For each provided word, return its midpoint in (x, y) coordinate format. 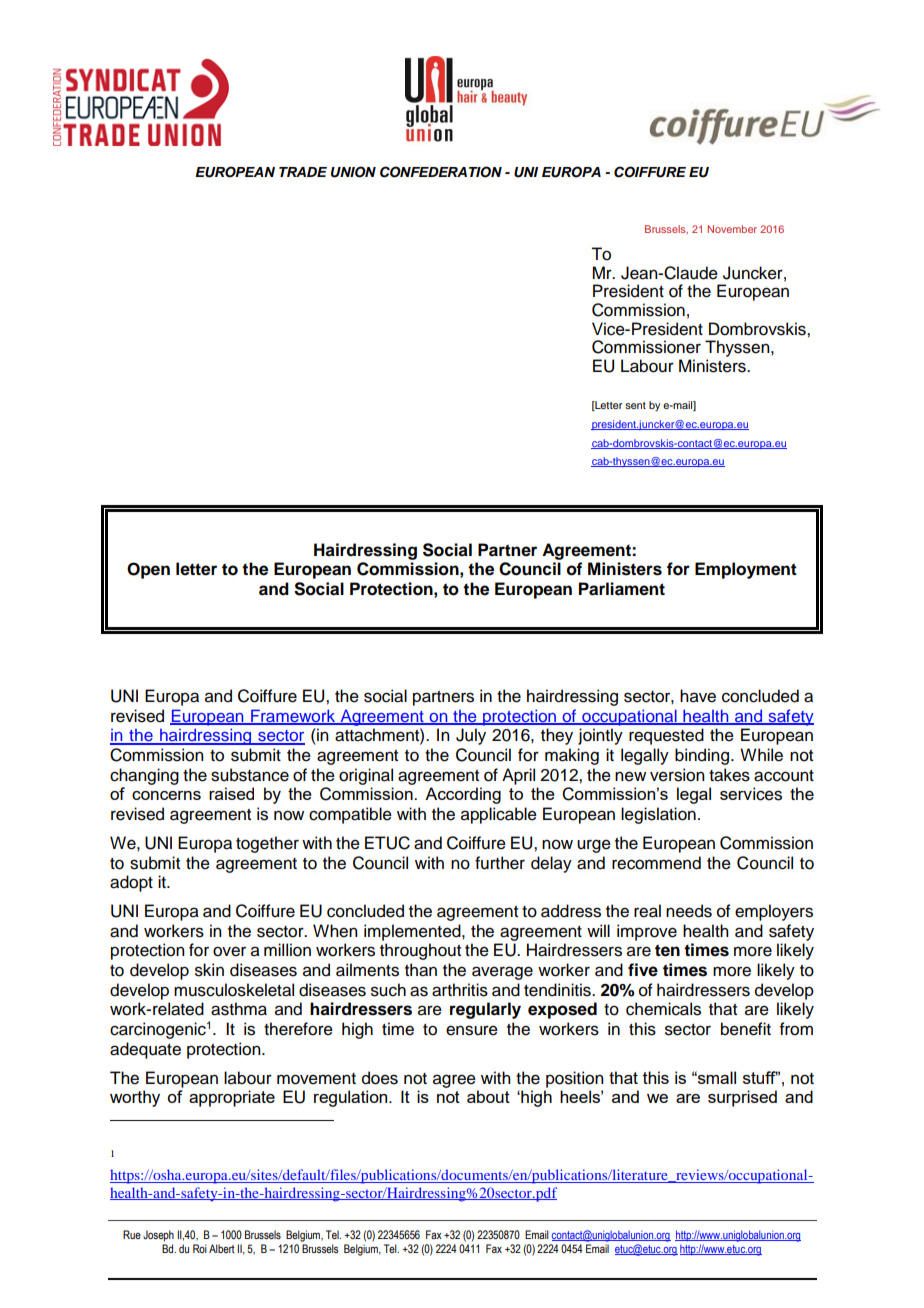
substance (250, 775)
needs (689, 911)
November (732, 229)
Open (148, 570)
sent (635, 405)
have (698, 696)
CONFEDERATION (441, 172)
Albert (222, 1248)
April (518, 776)
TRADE (303, 172)
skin (209, 970)
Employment (746, 570)
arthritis (460, 990)
